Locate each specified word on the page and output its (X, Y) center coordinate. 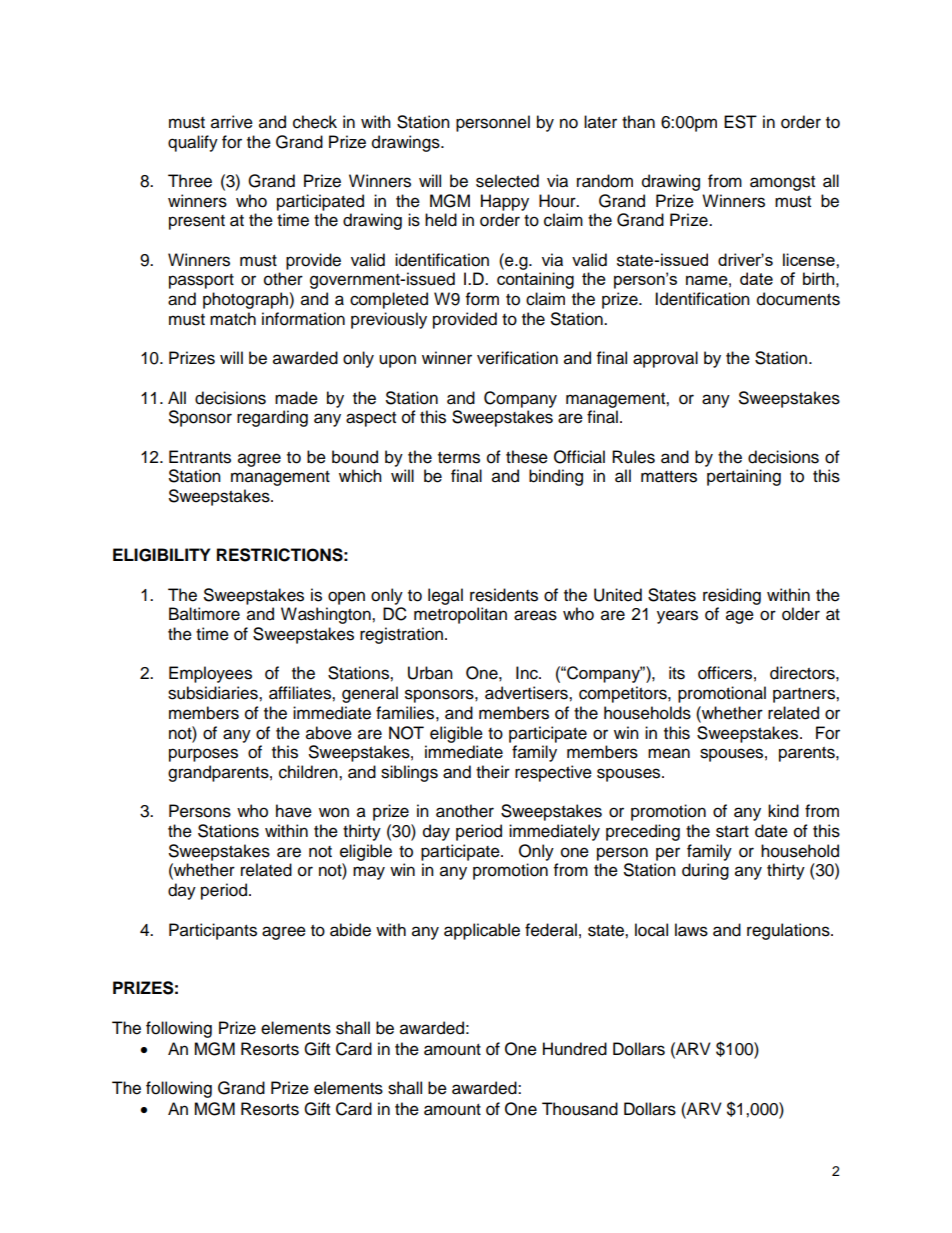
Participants (213, 931)
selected (507, 181)
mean (669, 753)
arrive (232, 122)
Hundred (575, 1049)
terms (459, 458)
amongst (782, 183)
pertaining (744, 477)
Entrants (200, 457)
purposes (203, 755)
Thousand (580, 1109)
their (493, 772)
